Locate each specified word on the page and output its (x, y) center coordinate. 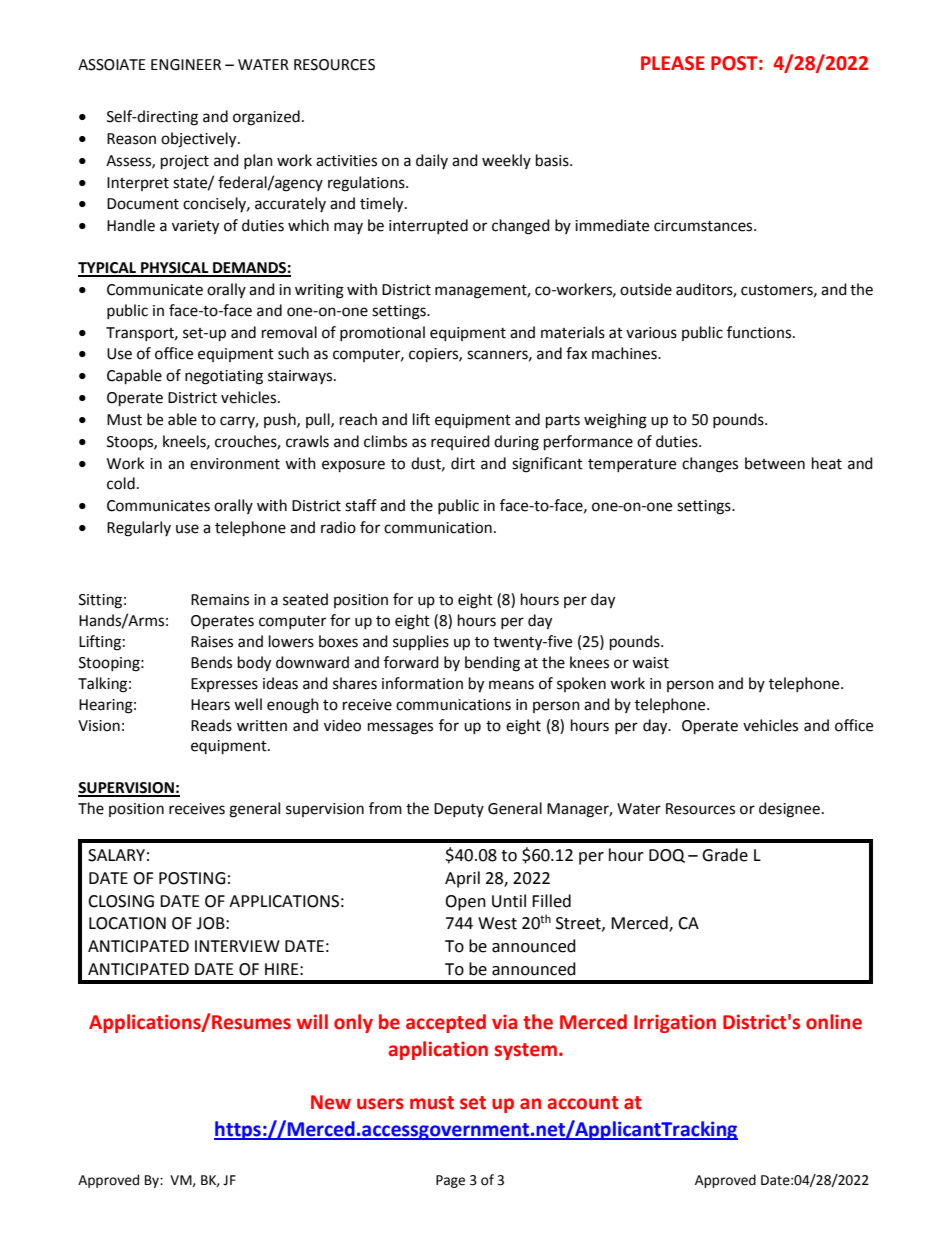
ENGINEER (186, 65)
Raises (212, 642)
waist (650, 663)
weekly (506, 161)
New (331, 1102)
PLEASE (673, 63)
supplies (421, 642)
